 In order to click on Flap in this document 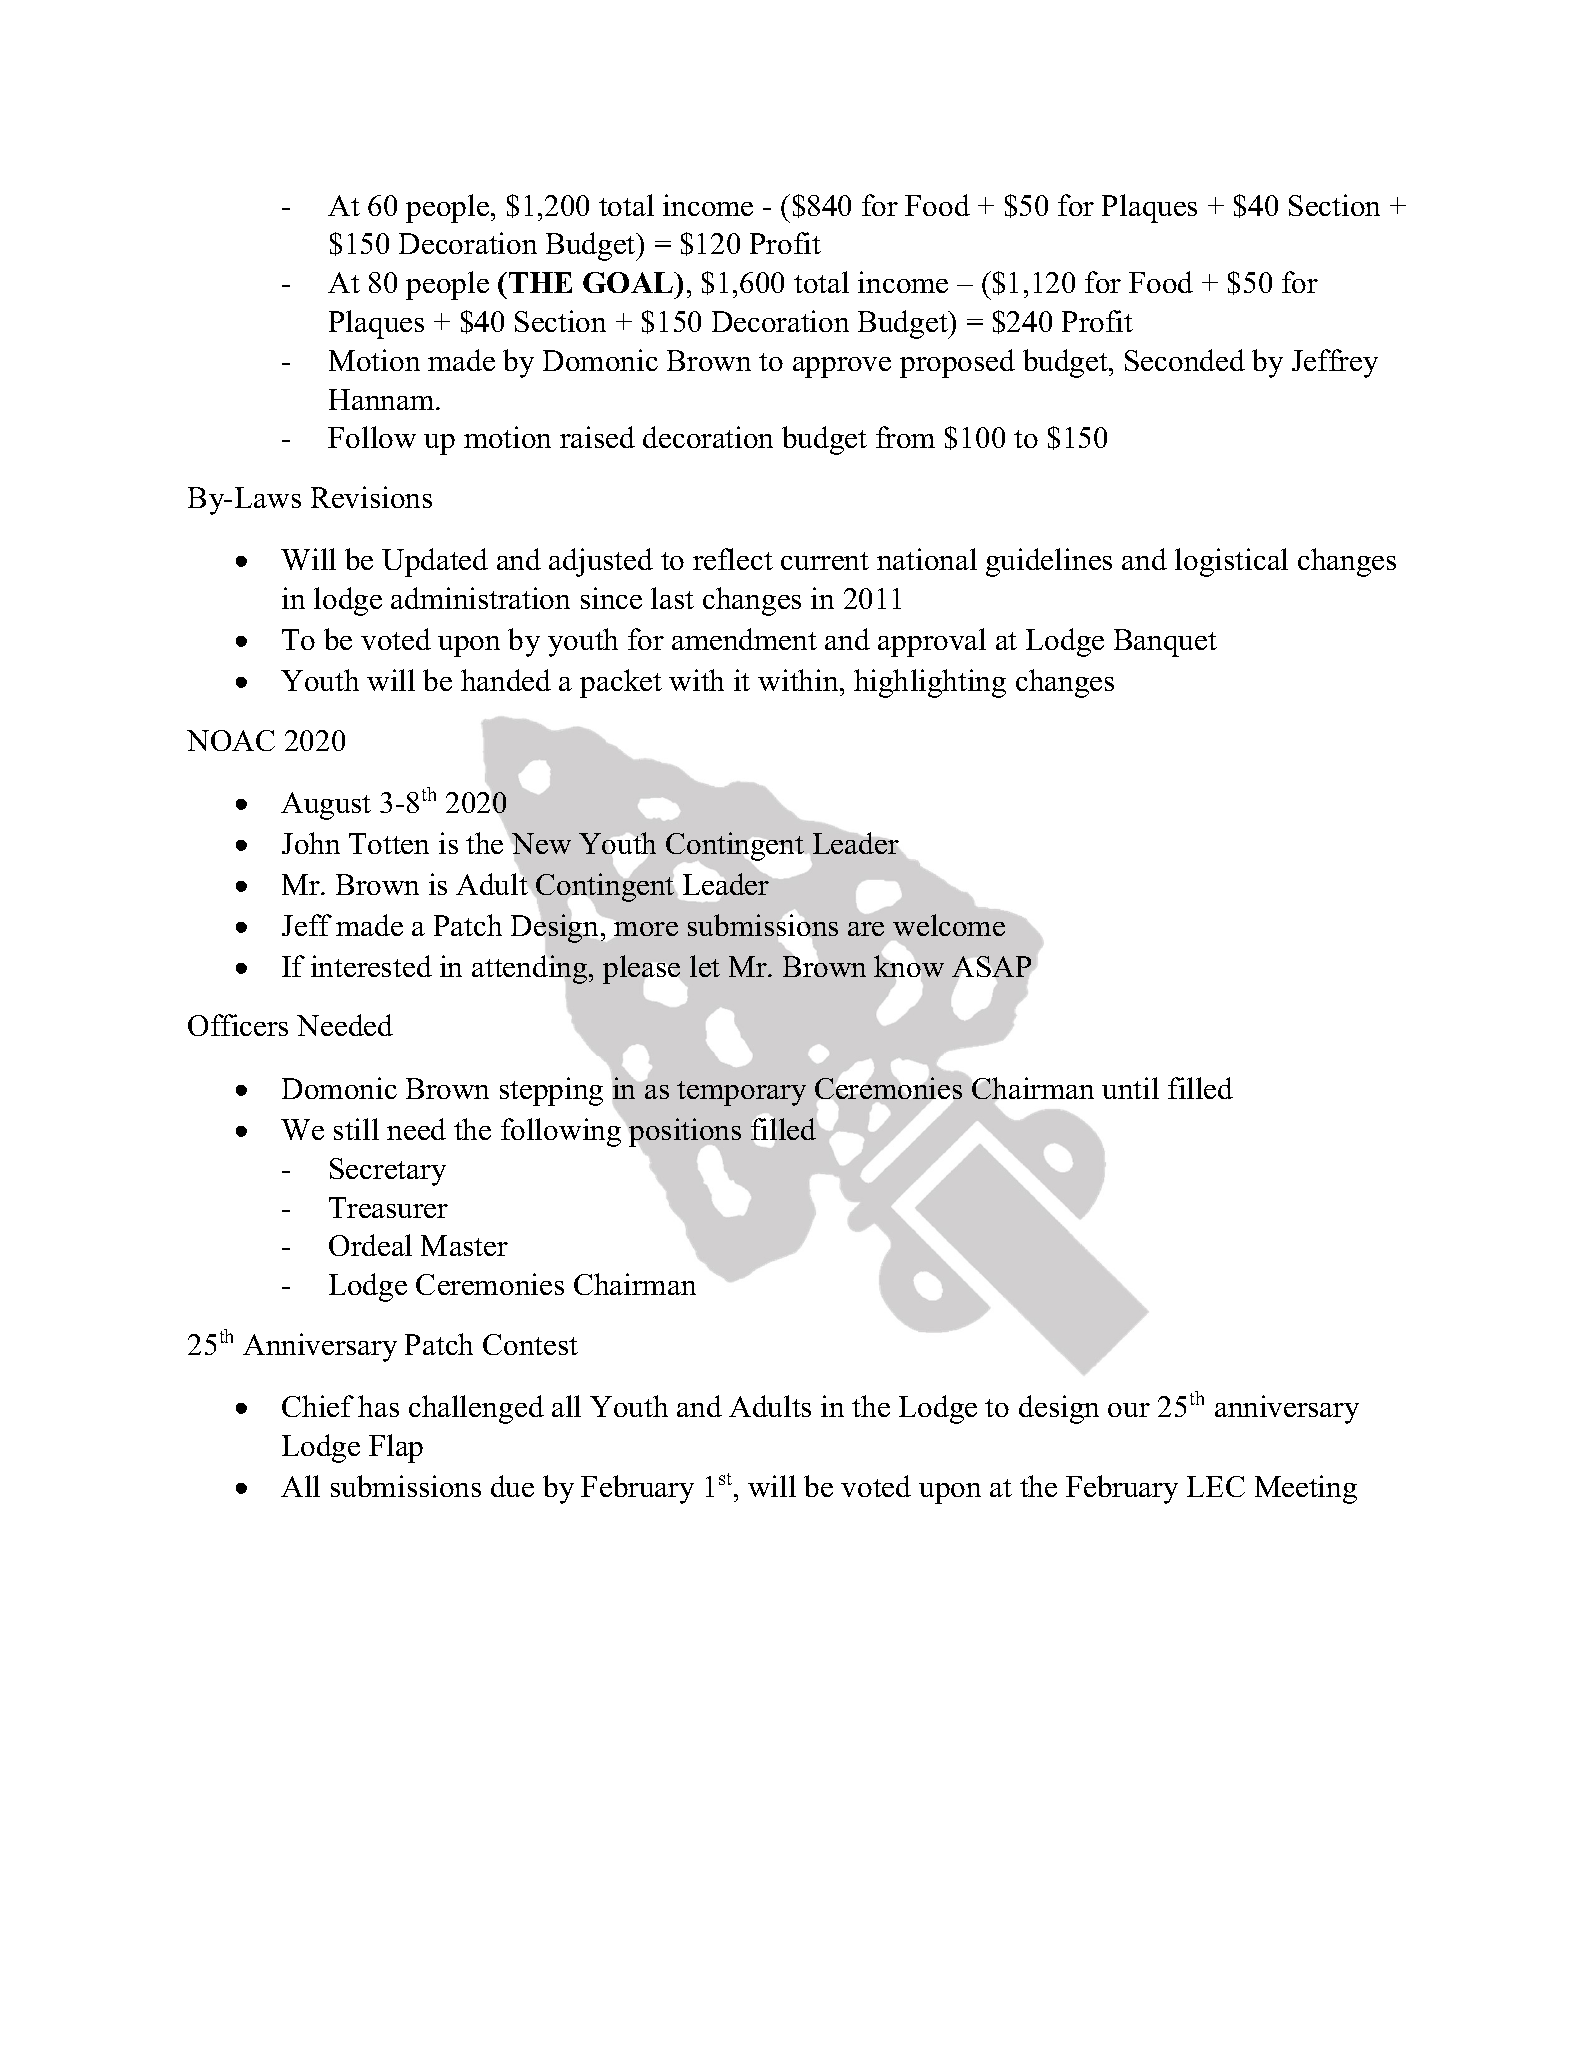, I will do `click(396, 1448)`.
